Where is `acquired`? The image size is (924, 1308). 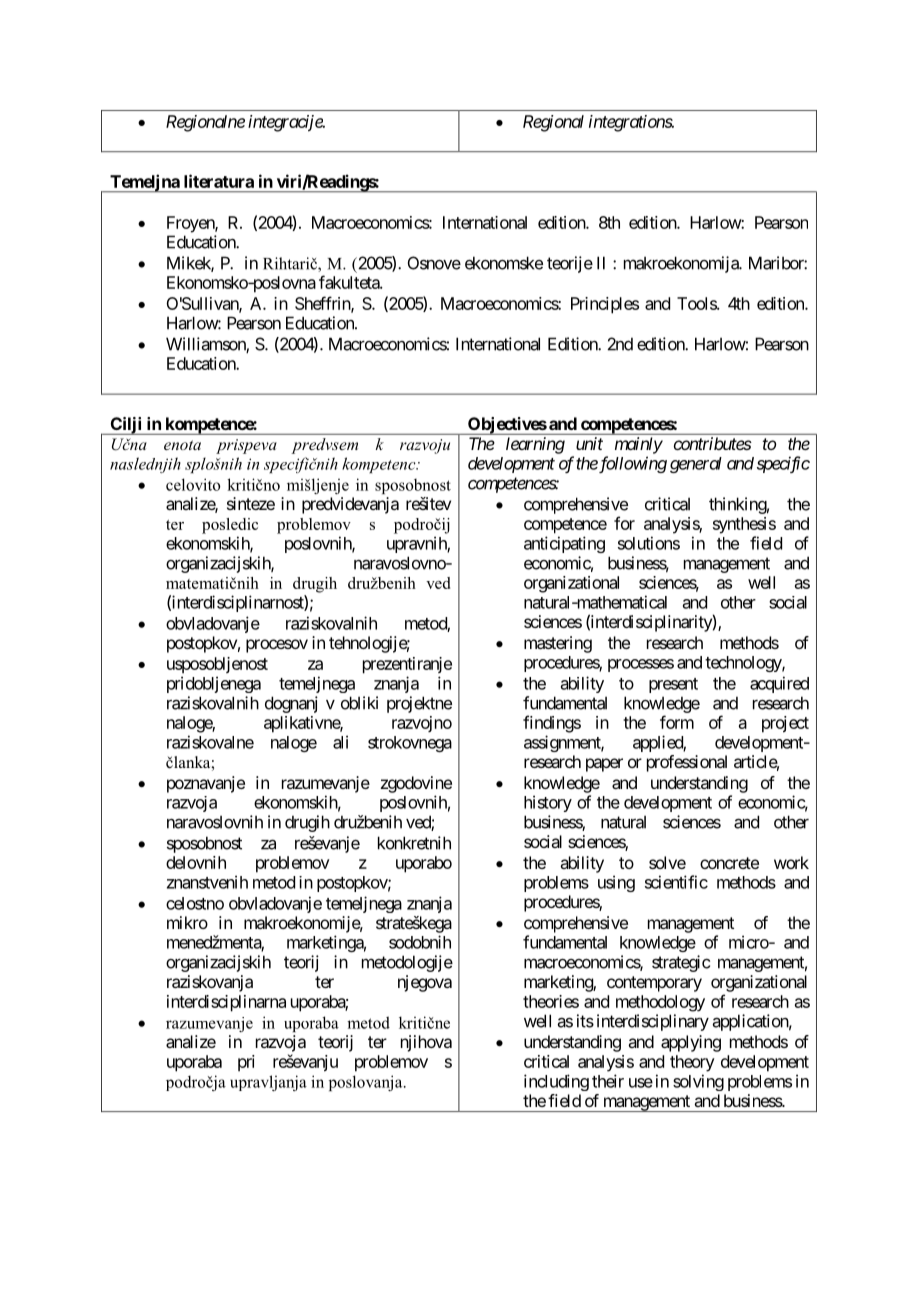
acquired is located at coordinates (779, 684).
